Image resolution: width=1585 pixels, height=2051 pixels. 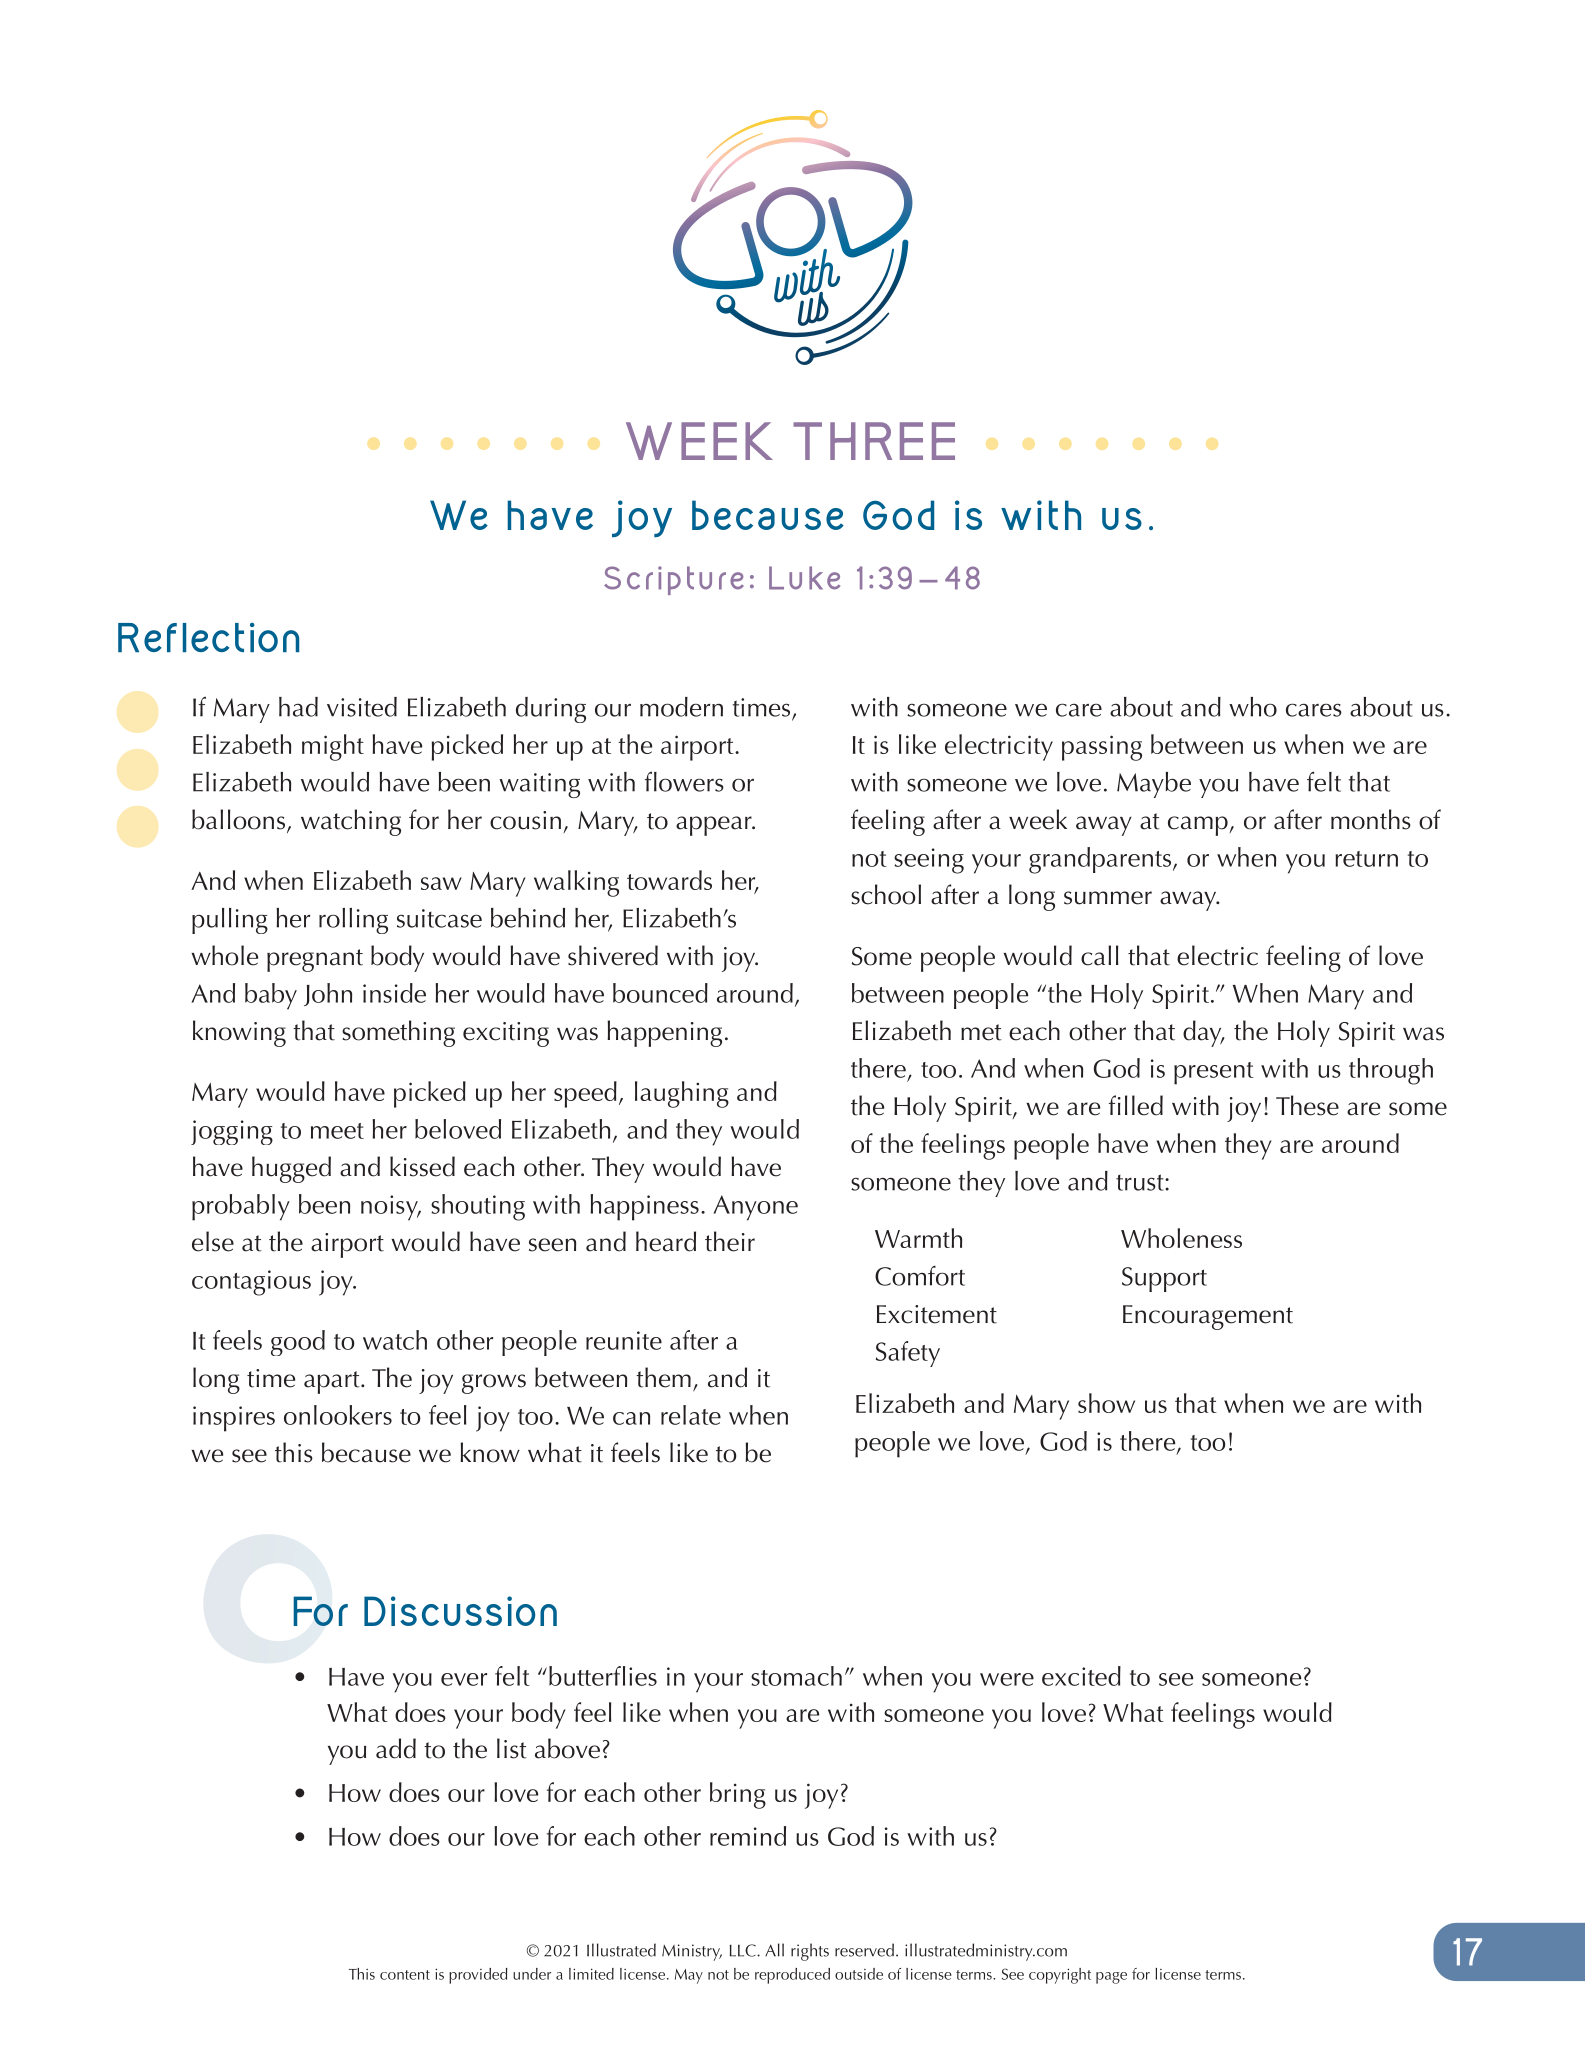 I want to click on saw, so click(x=441, y=883).
